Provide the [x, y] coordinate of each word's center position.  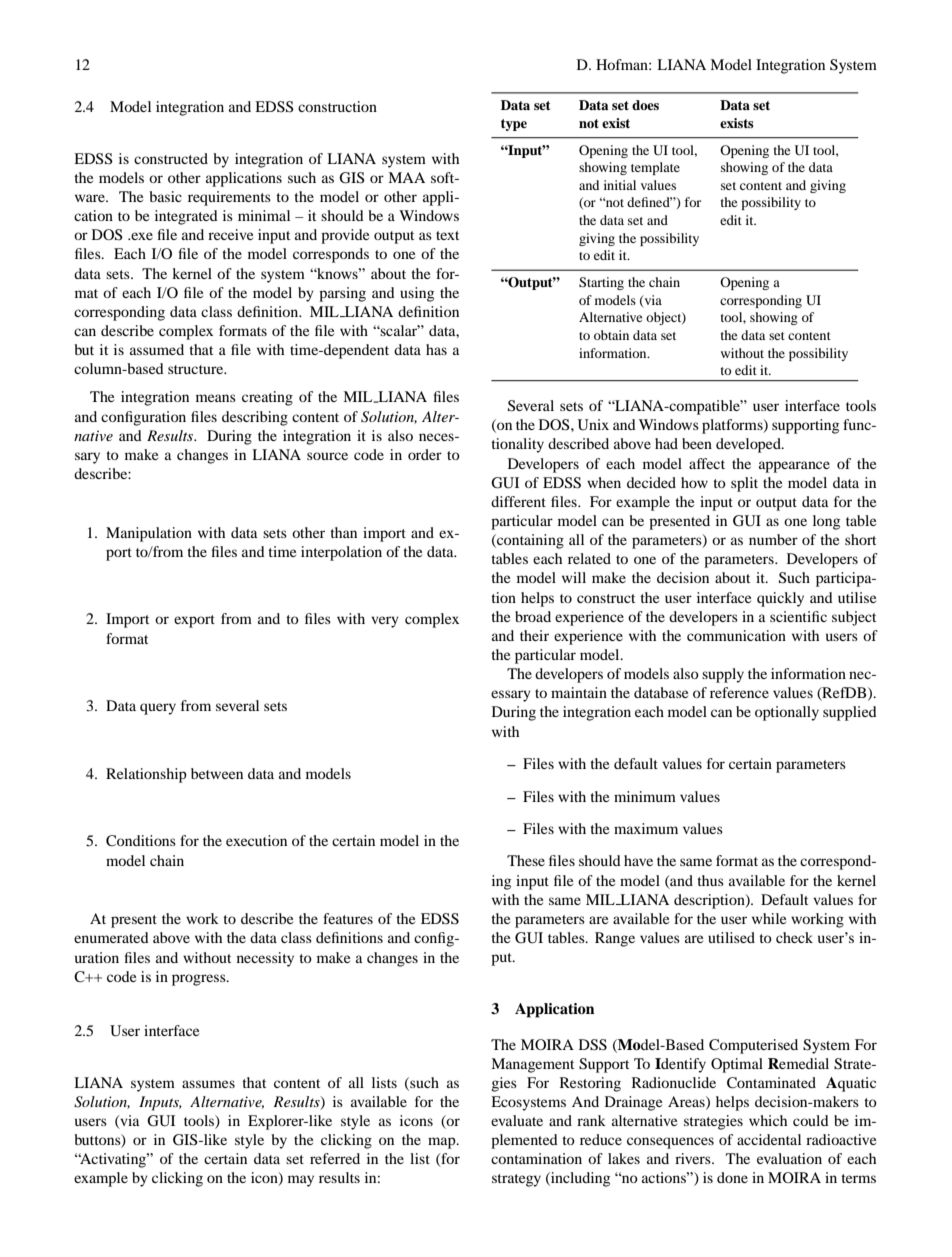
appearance [794, 467]
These [526, 860]
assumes [208, 1084]
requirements [229, 198]
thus [710, 880]
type [514, 125]
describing [255, 418]
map [443, 1143]
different [518, 501]
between [217, 773]
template [655, 168]
